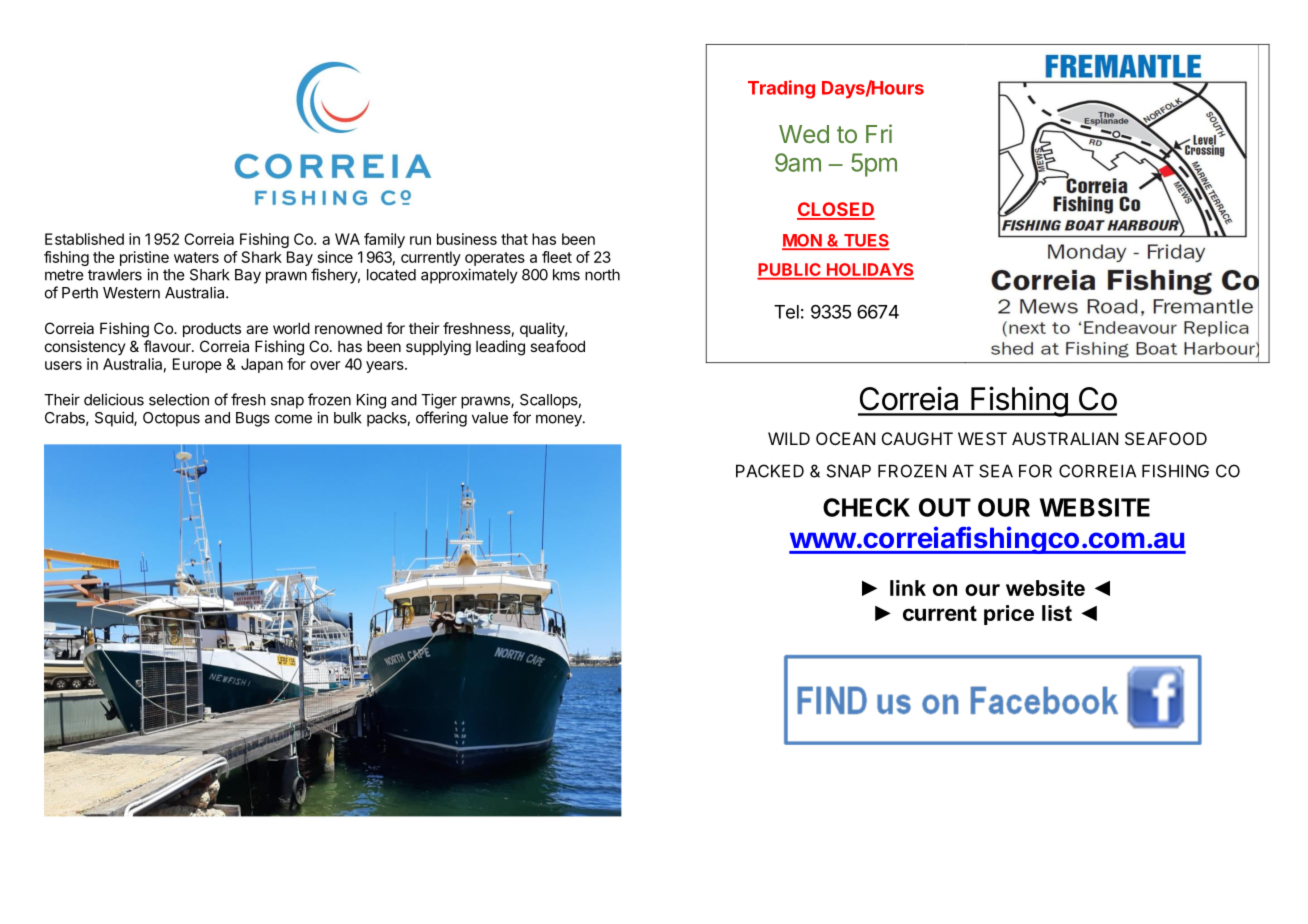  What do you see at coordinates (781, 89) in the image?
I see `Trading` at bounding box center [781, 89].
